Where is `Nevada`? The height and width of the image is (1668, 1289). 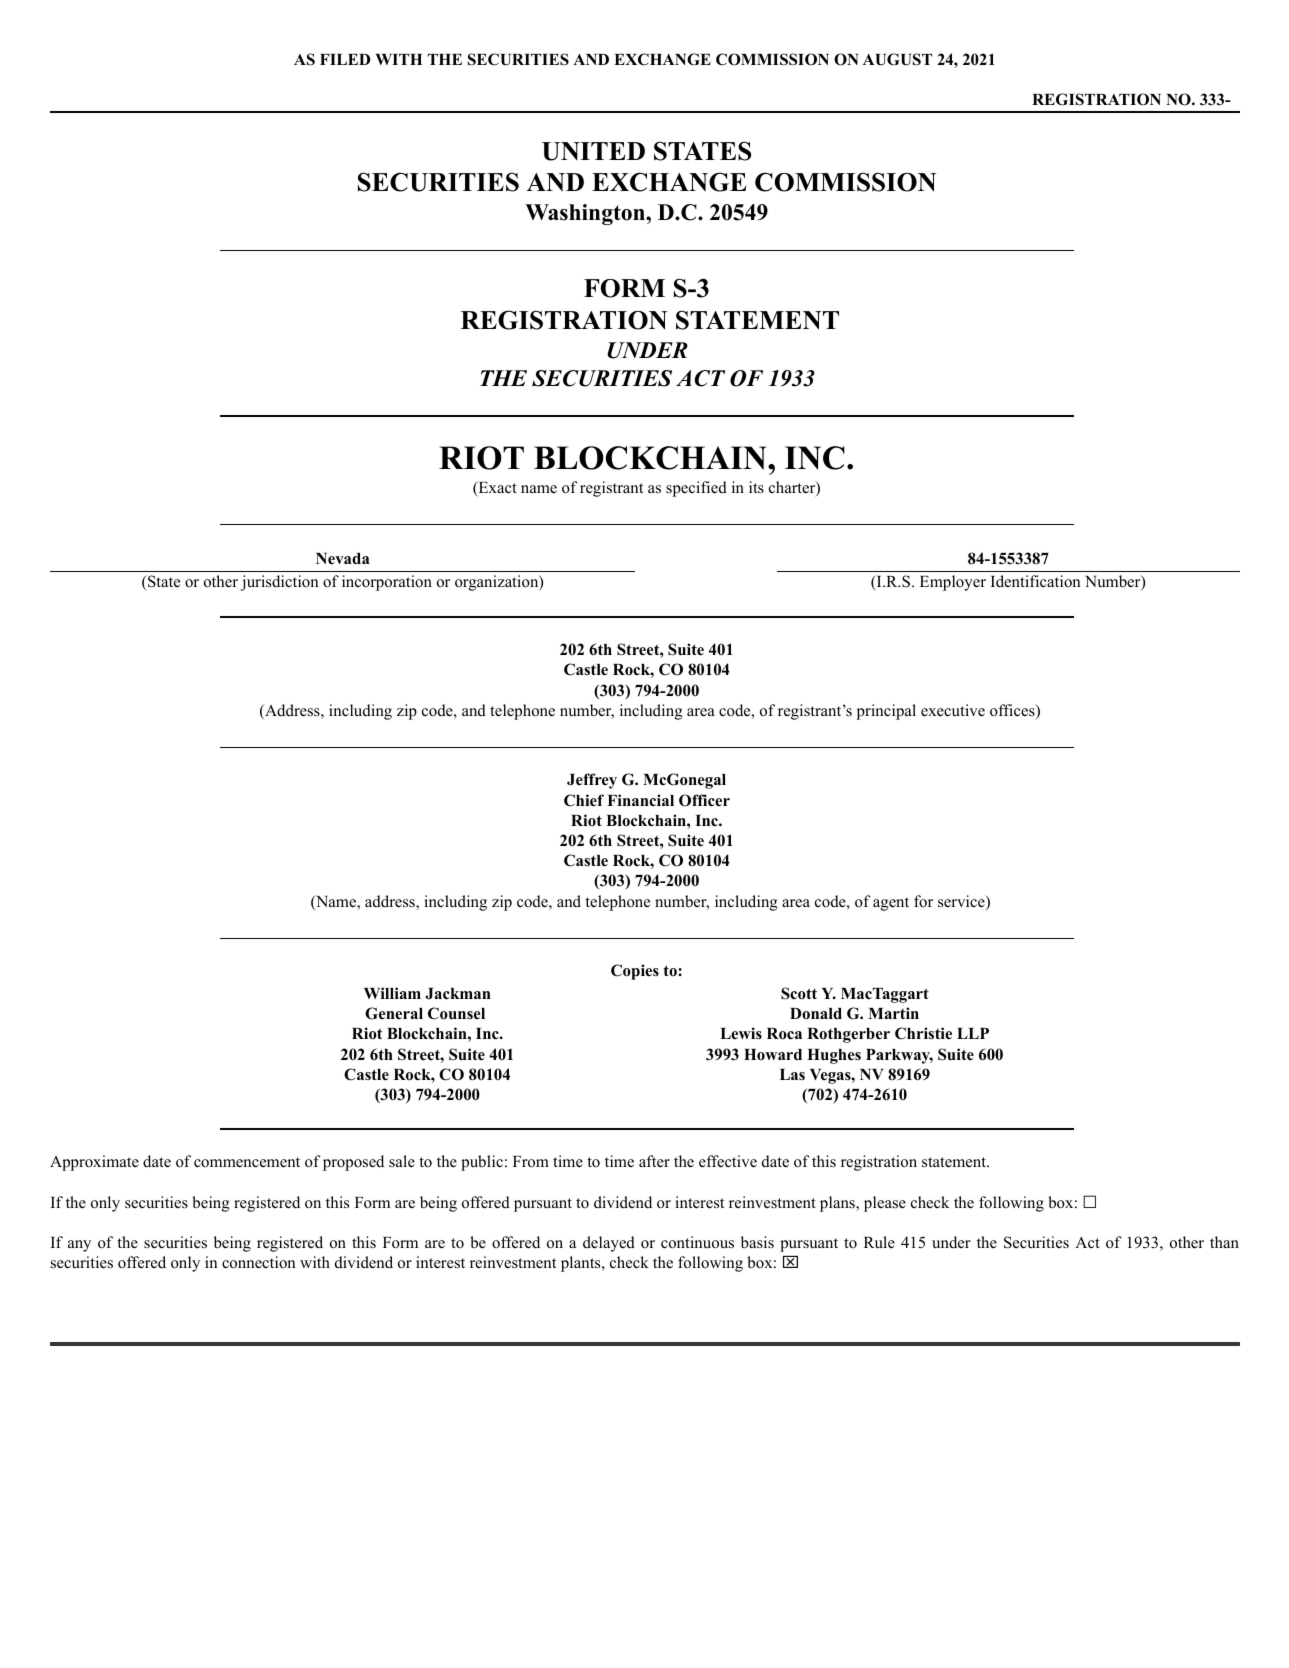 Nevada is located at coordinates (343, 559).
